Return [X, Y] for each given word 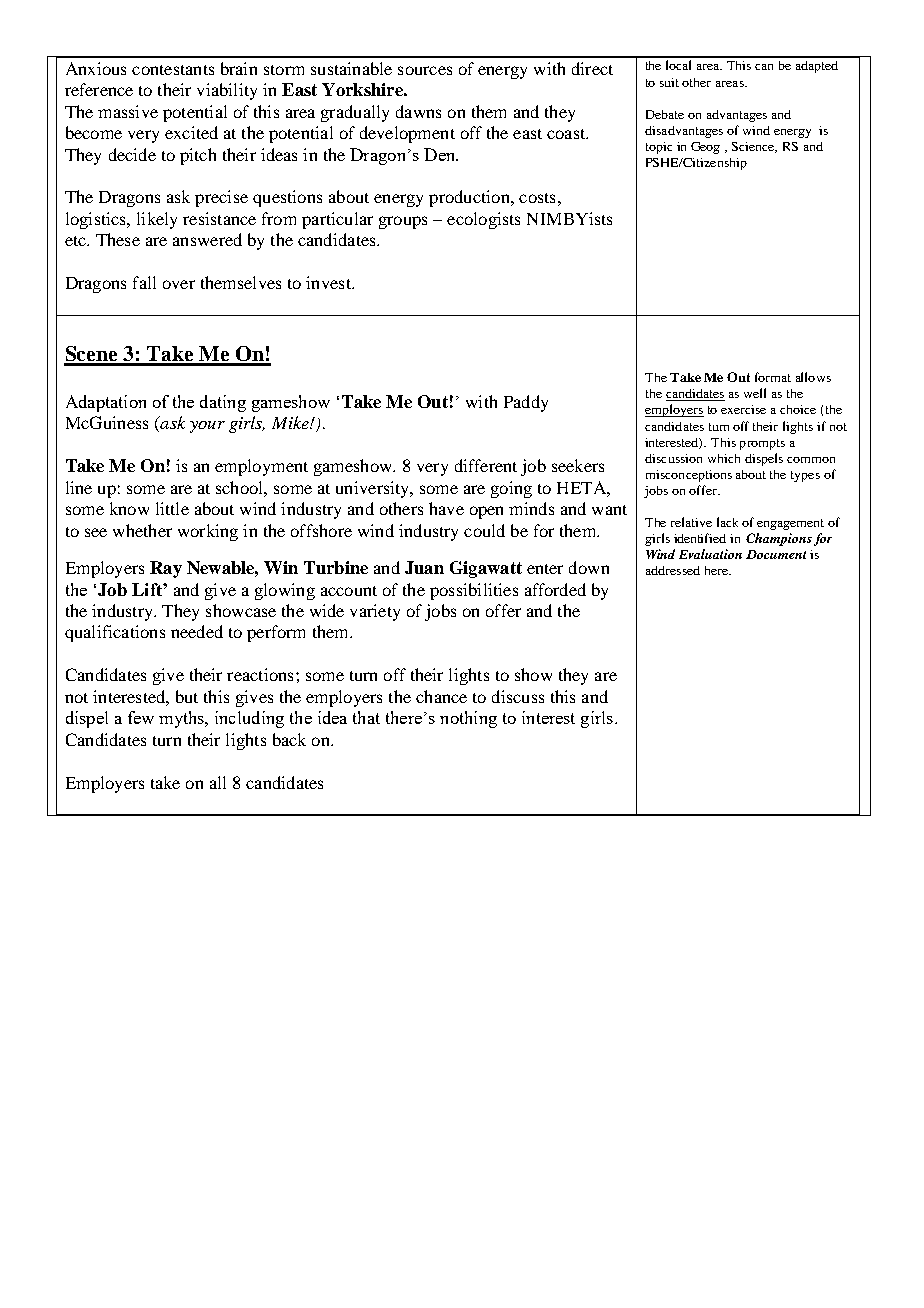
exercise [743, 409]
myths [182, 719]
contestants [173, 70]
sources [425, 70]
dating [223, 403]
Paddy [526, 403]
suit [669, 82]
